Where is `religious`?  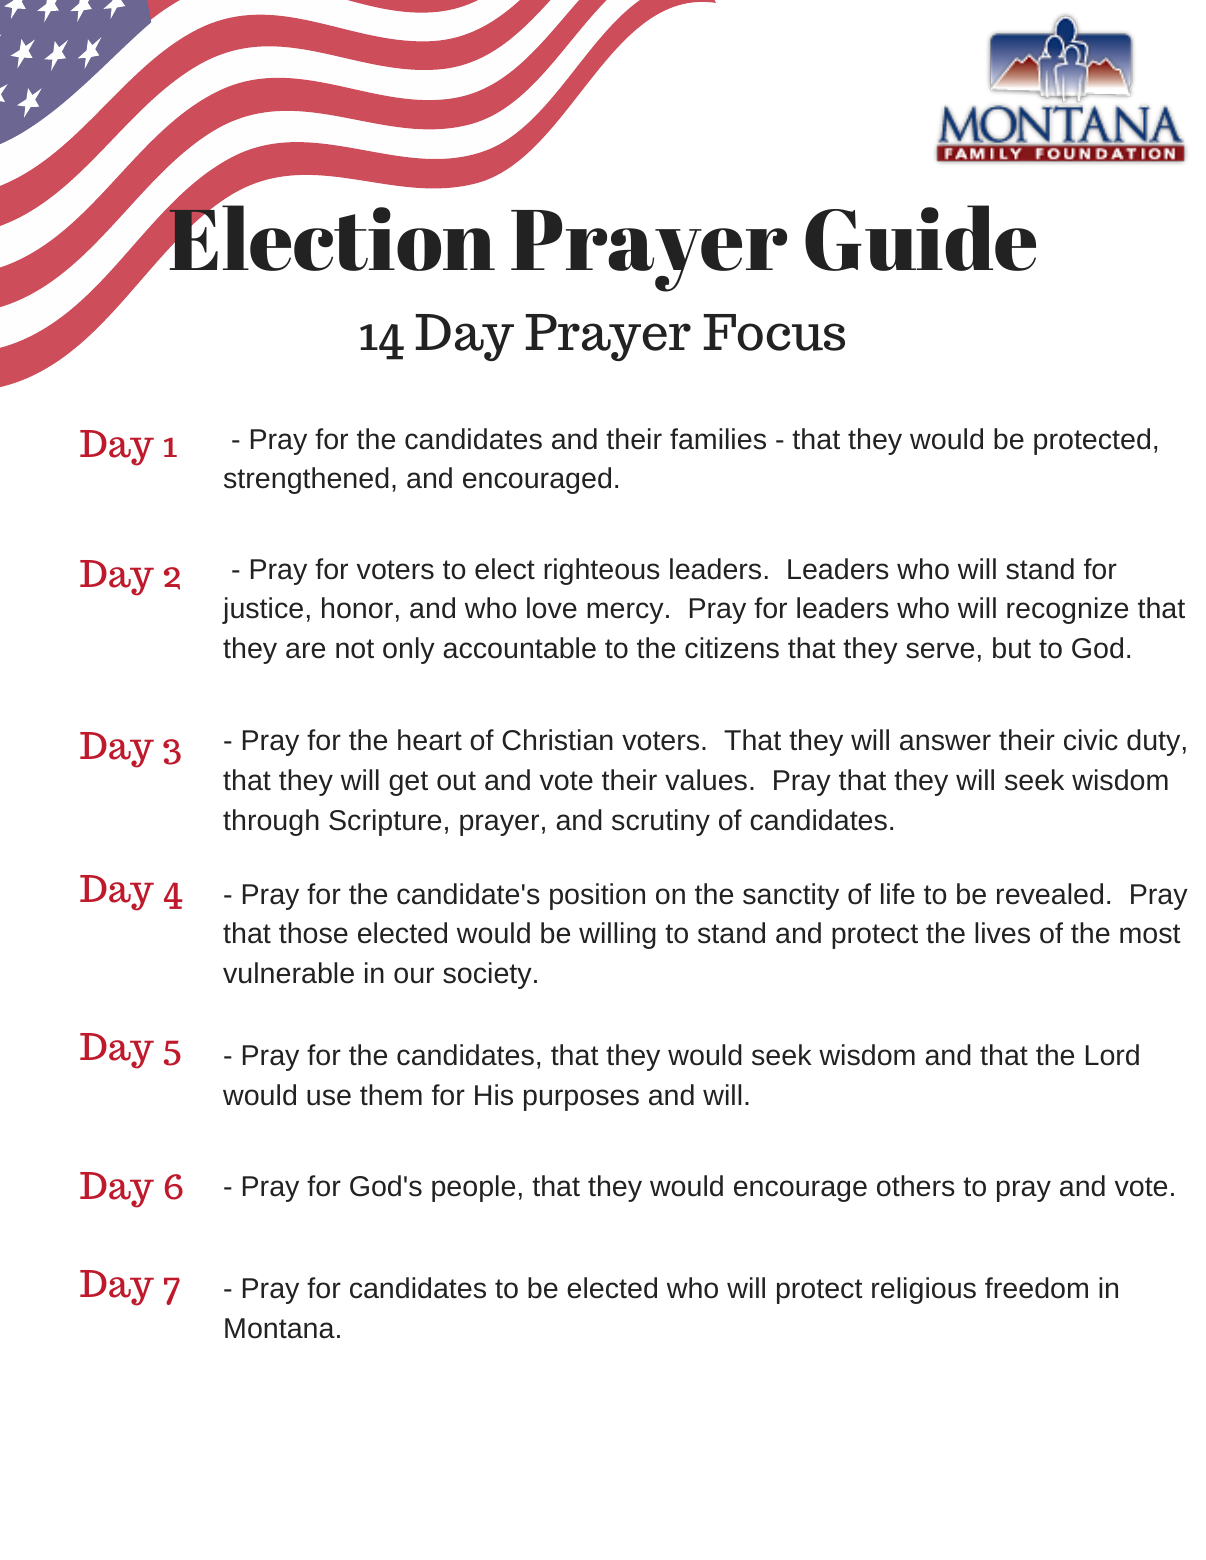
religious is located at coordinates (924, 1290).
